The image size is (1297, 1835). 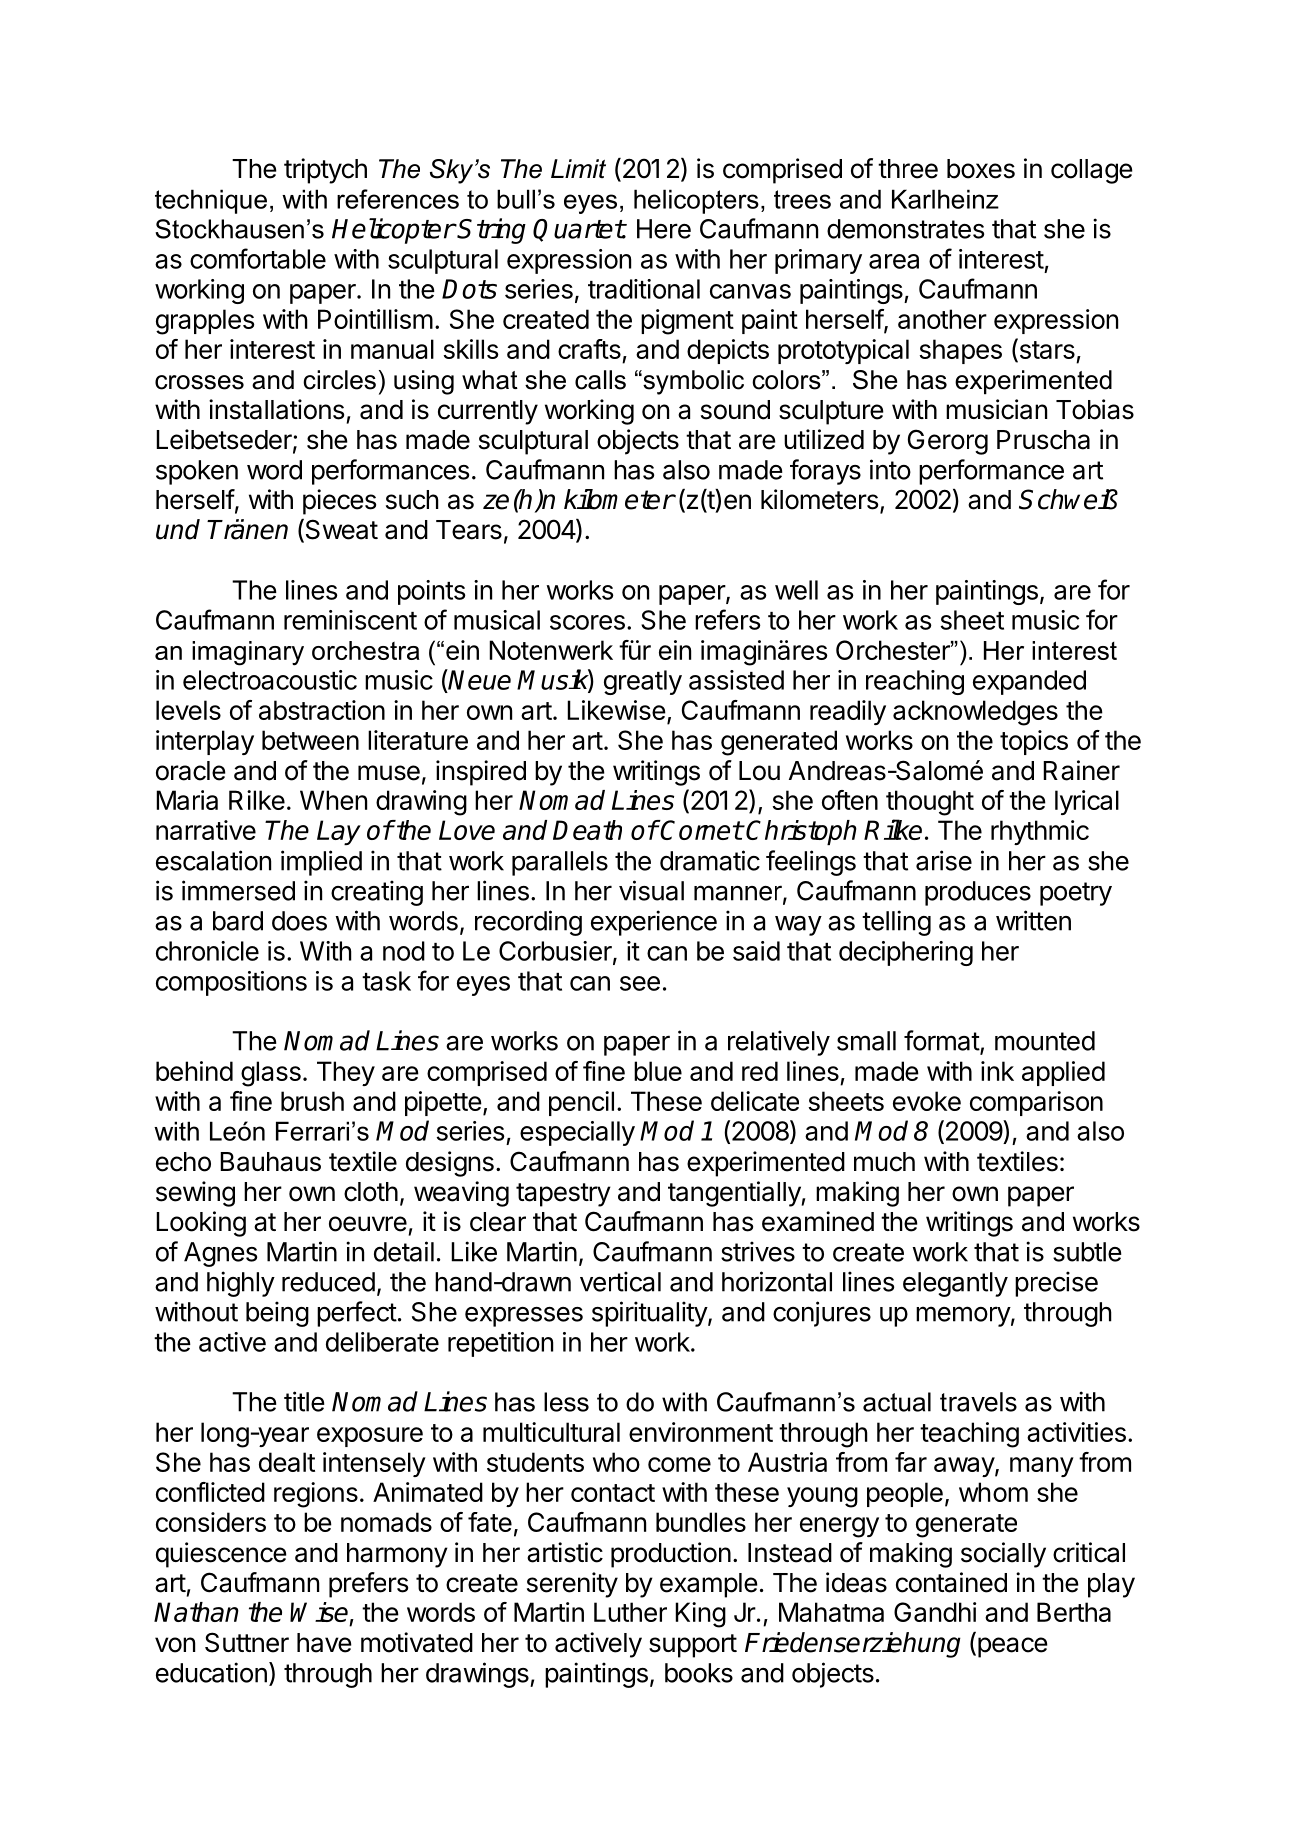 I want to click on Luther, so click(x=630, y=1612).
